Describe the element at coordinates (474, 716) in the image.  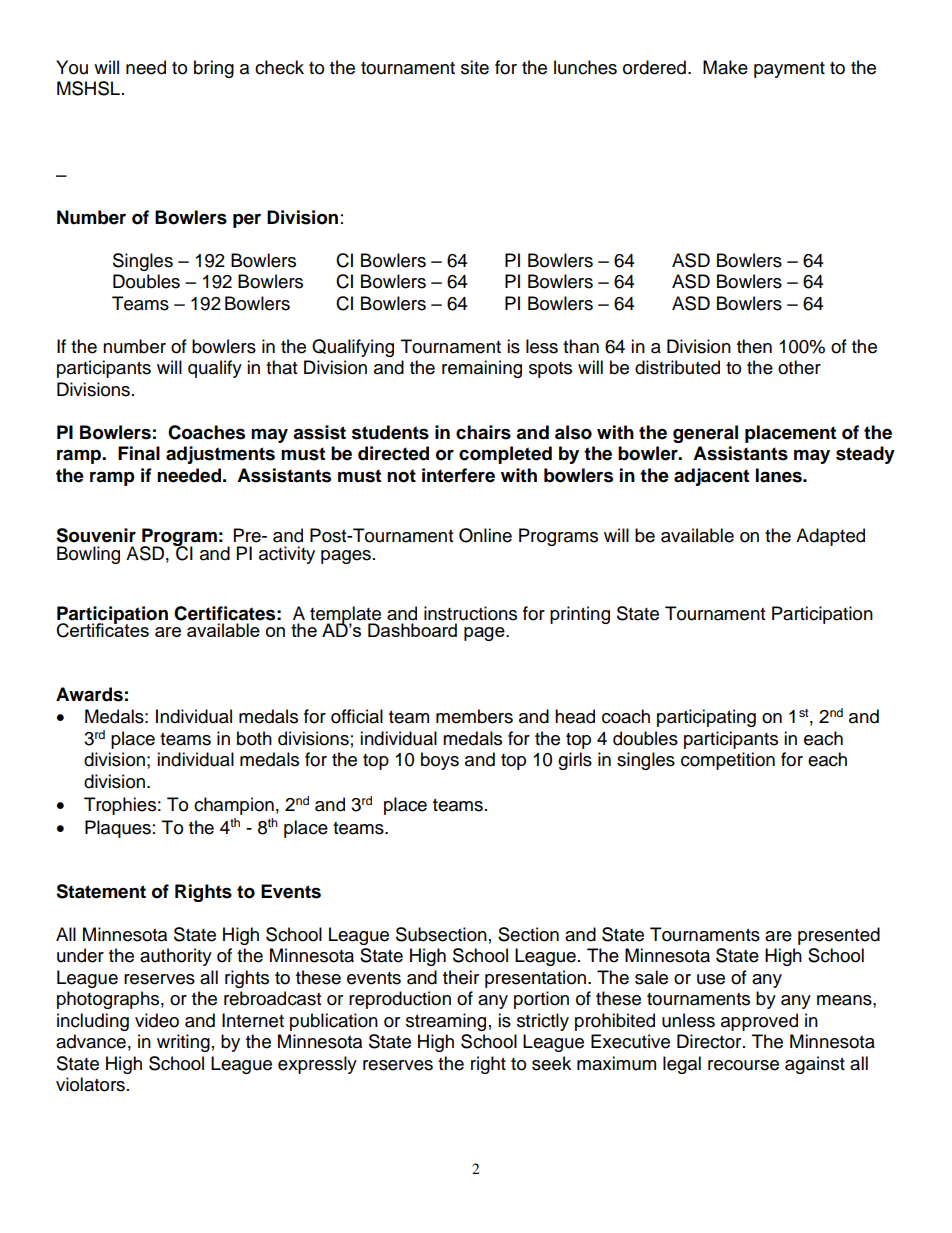
I see `members` at that location.
